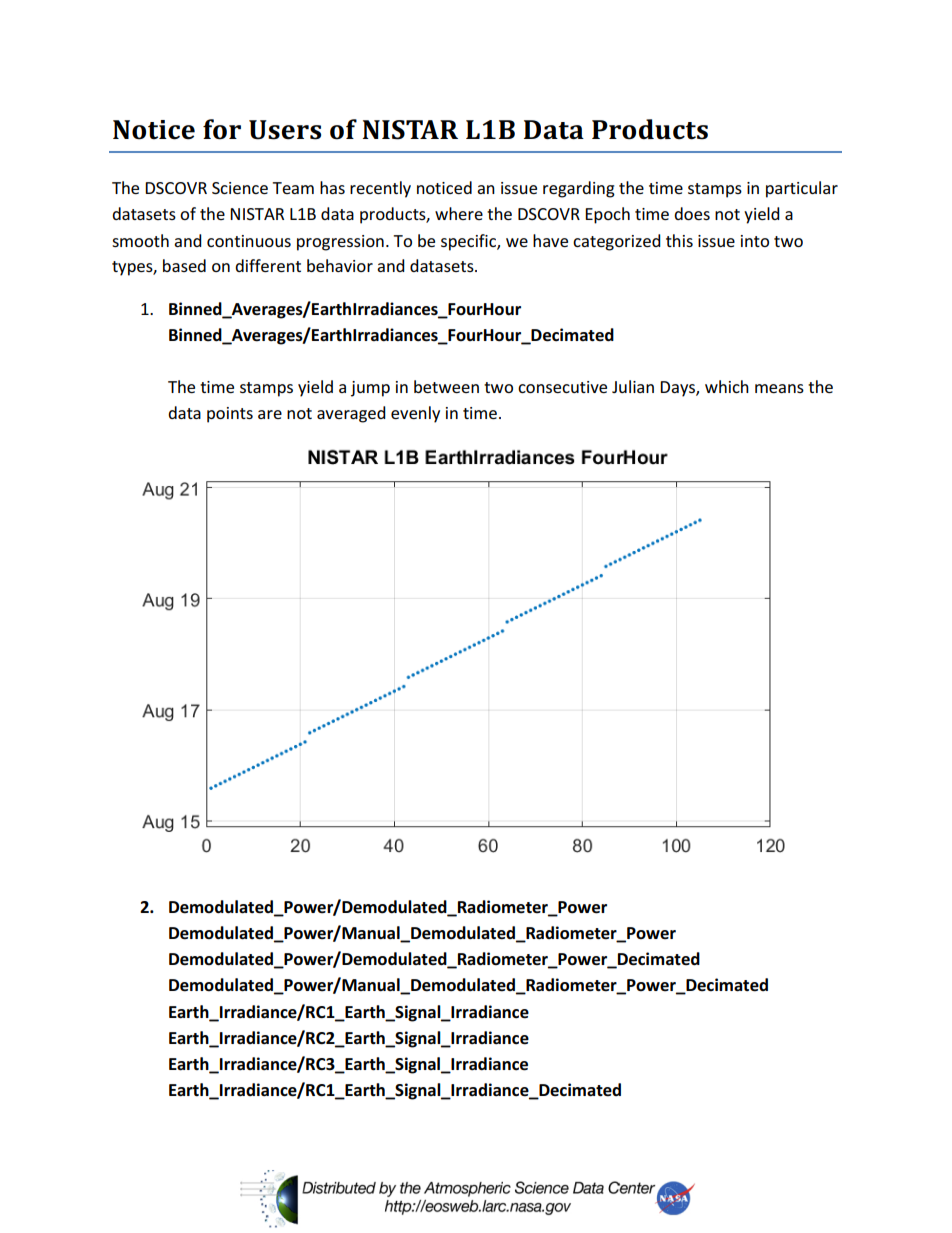  I want to click on evenly, so click(415, 414).
